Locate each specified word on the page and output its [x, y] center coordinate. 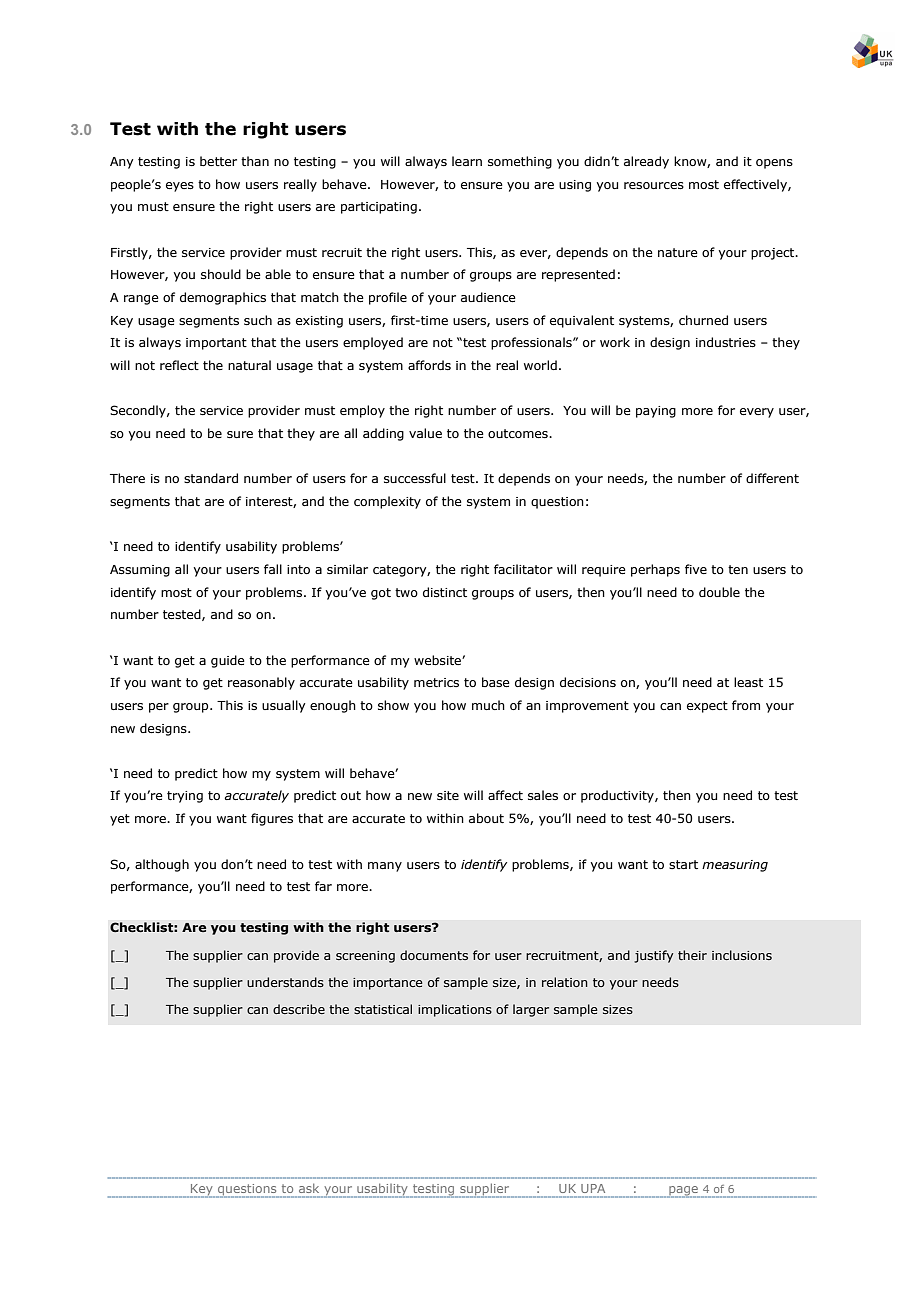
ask [309, 1188]
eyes [180, 187]
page [683, 1192]
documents [434, 955]
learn [467, 161]
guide [228, 661]
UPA [593, 1188]
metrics [436, 682]
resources [654, 185]
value [425, 433]
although [162, 865]
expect [707, 707]
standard [211, 478]
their [692, 955]
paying [656, 412]
